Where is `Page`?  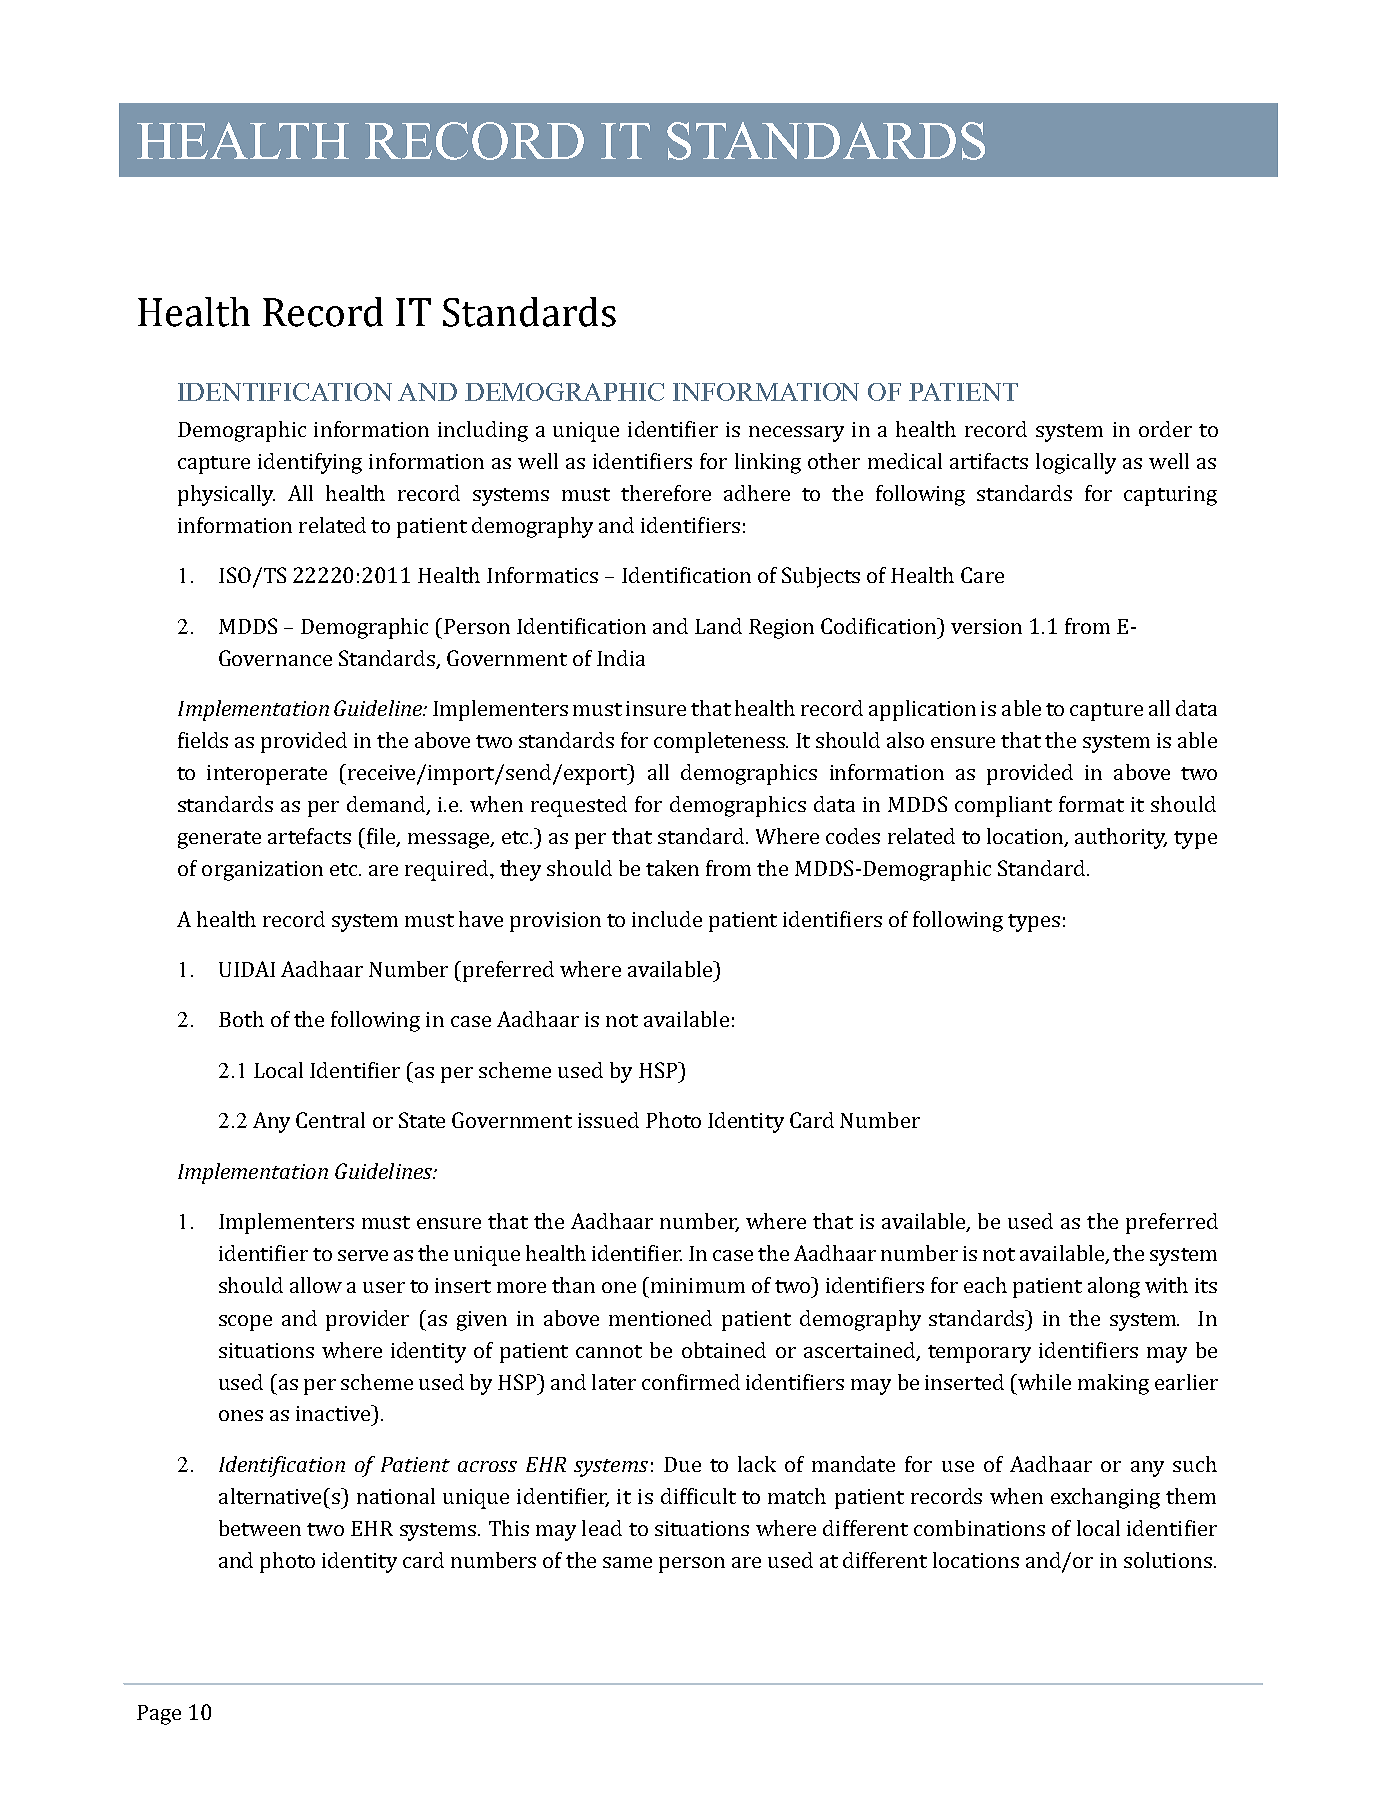
Page is located at coordinates (159, 1715).
